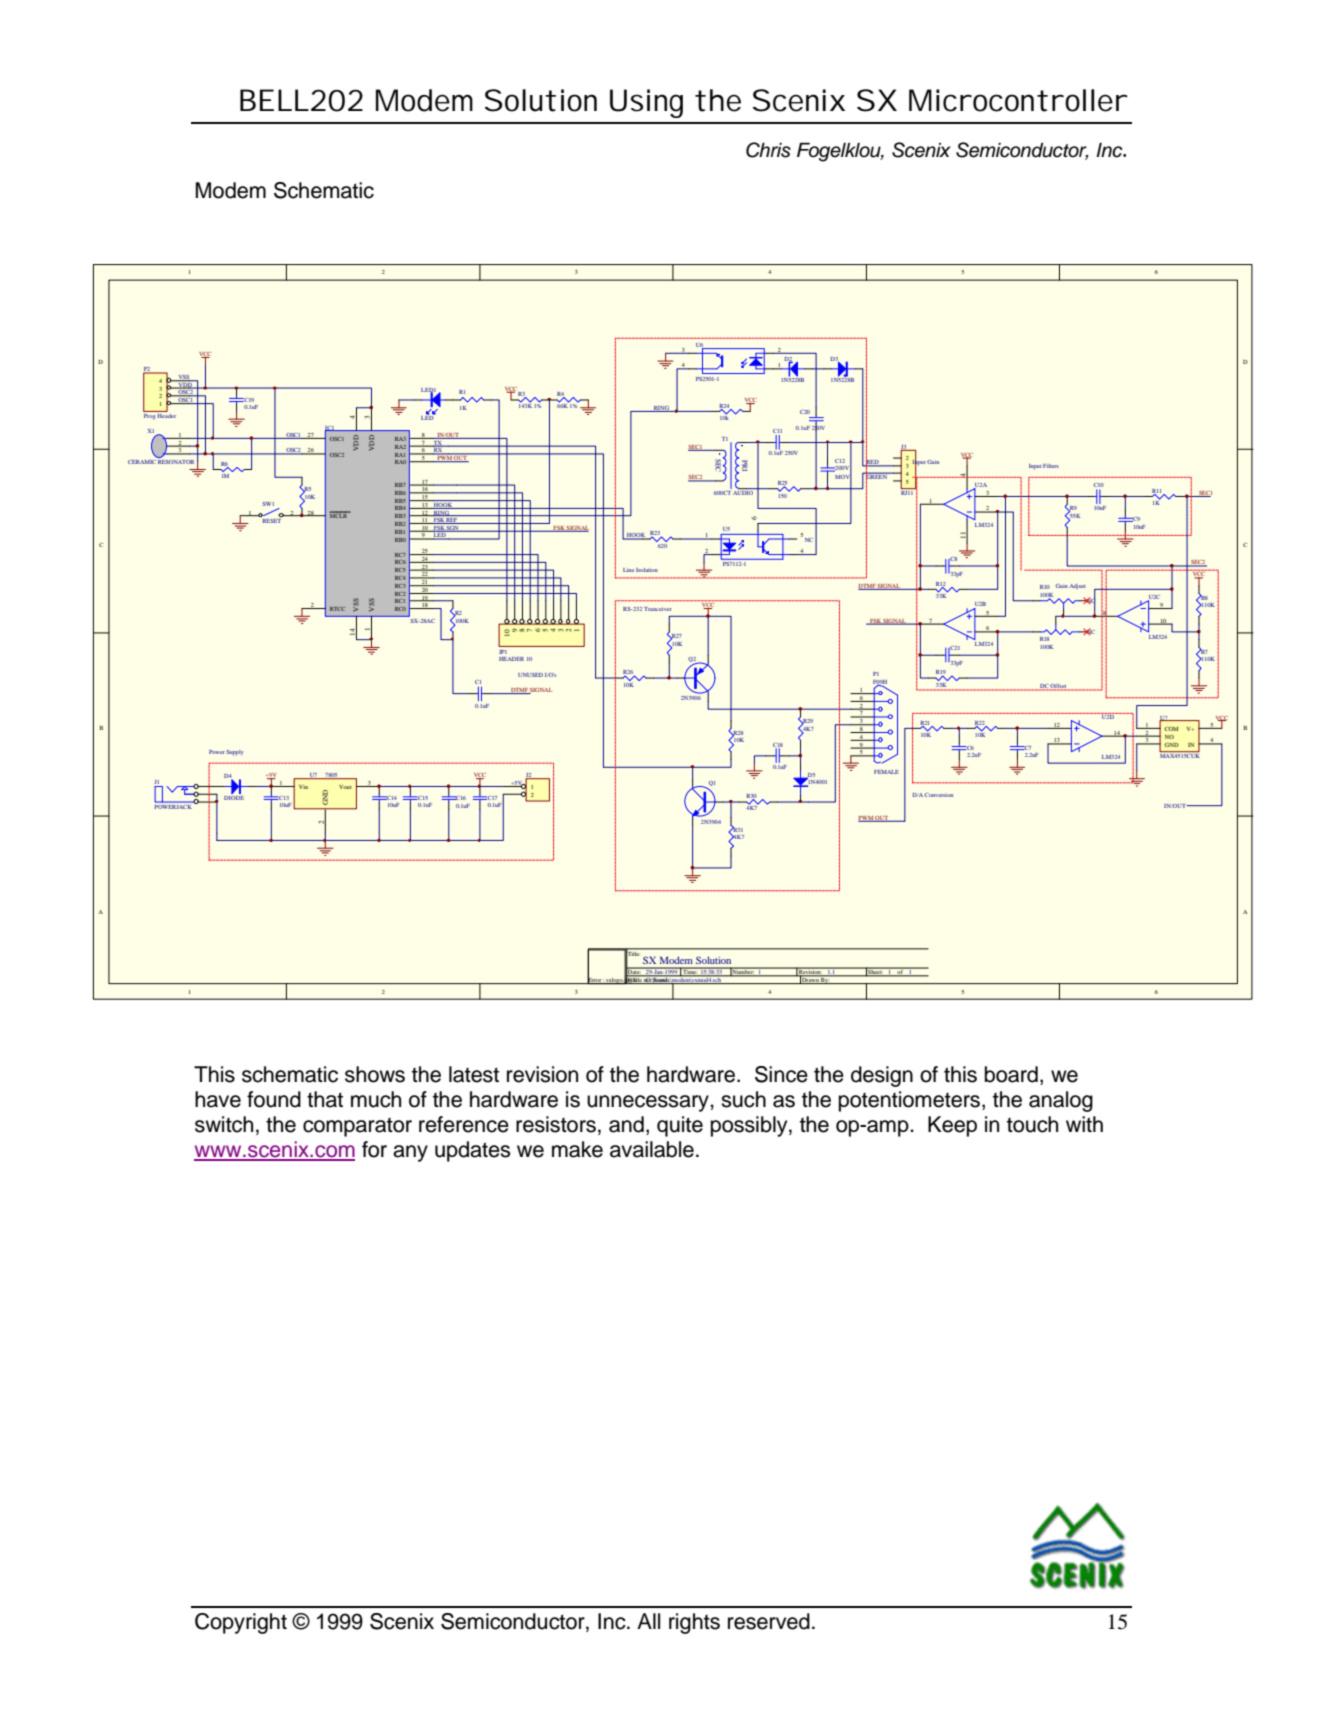 The width and height of the image is (1323, 1712). Describe the element at coordinates (952, 1126) in the image. I see `Keep` at that location.
